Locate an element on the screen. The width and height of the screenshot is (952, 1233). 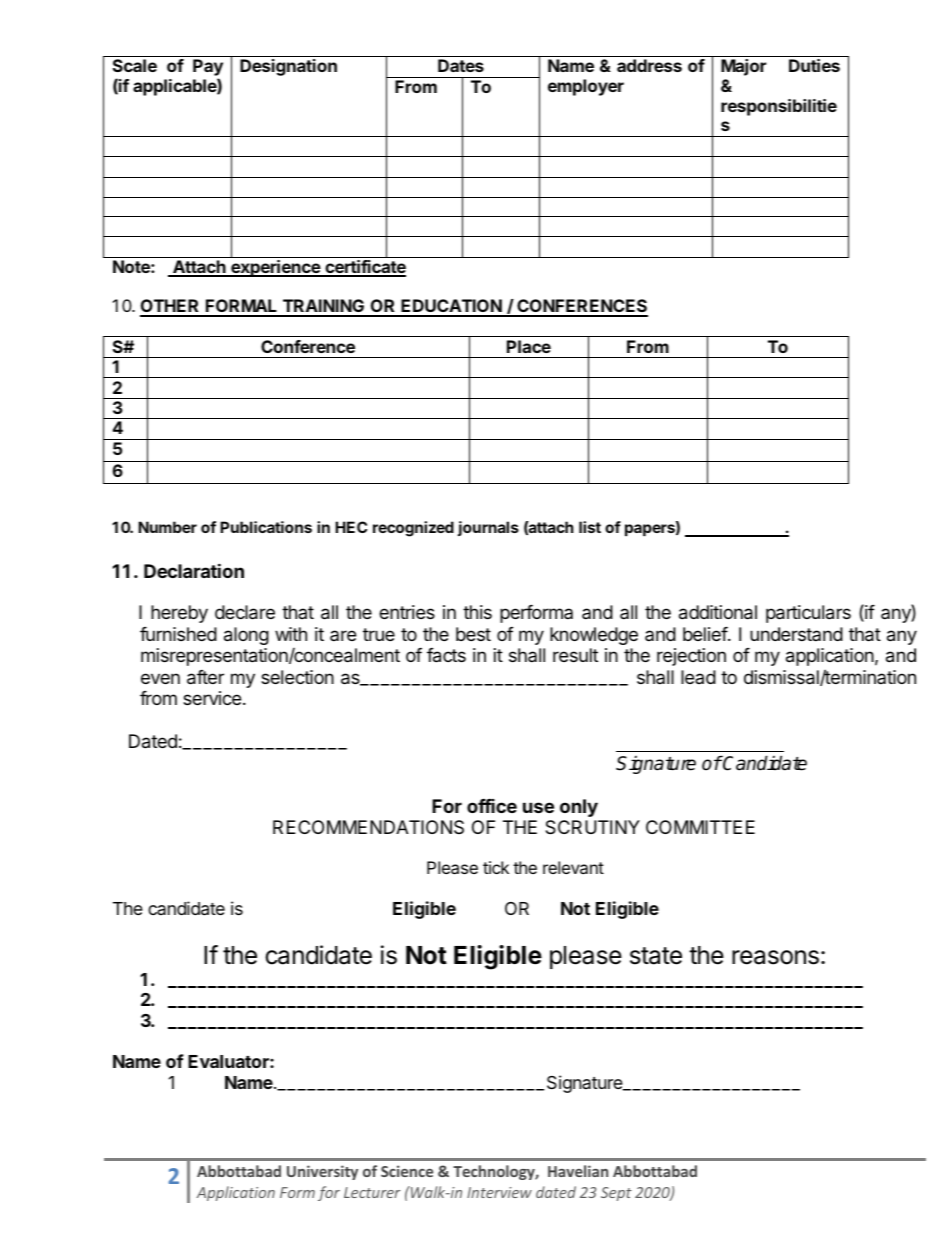
best is located at coordinates (473, 634).
